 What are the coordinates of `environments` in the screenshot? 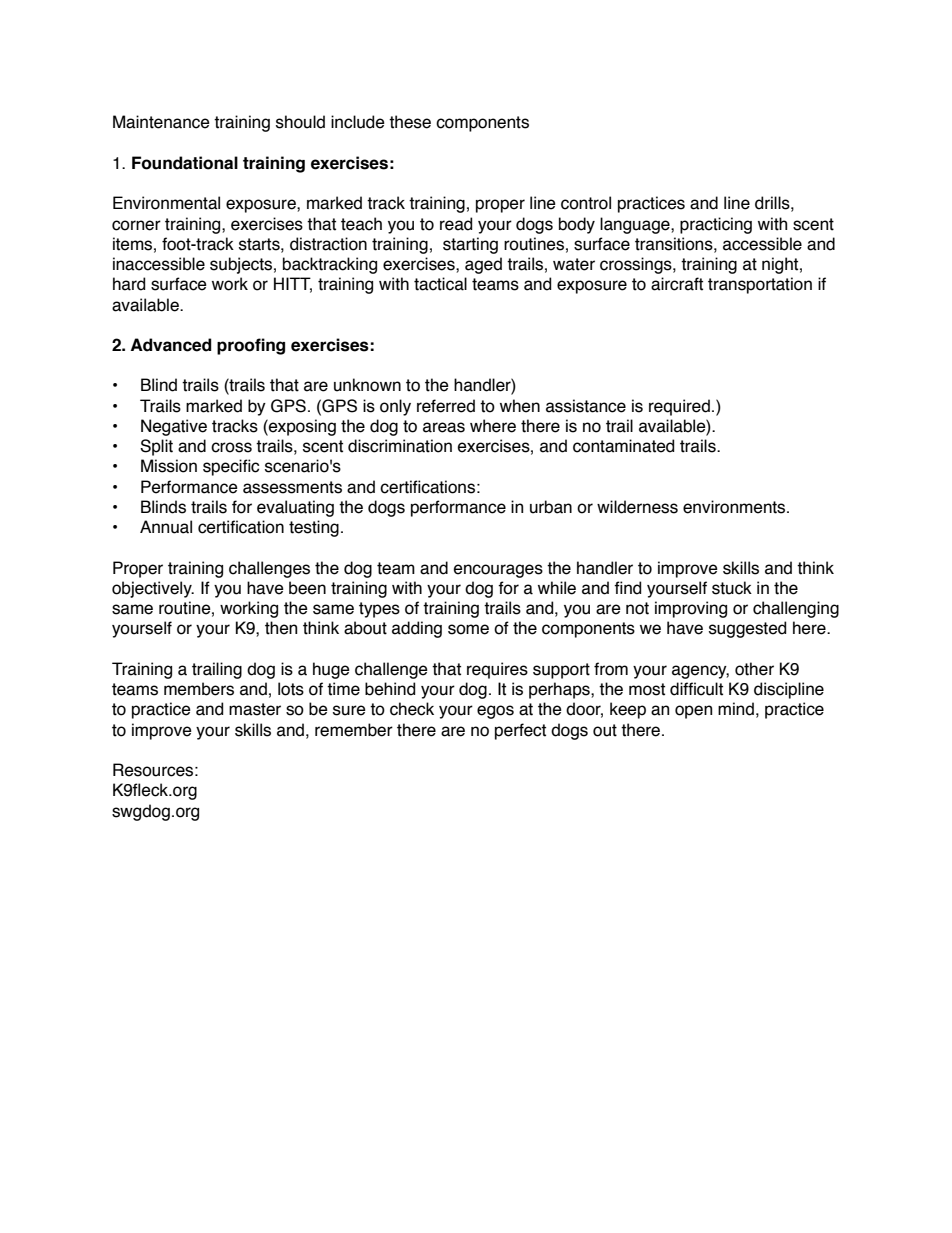 It's located at (735, 507).
